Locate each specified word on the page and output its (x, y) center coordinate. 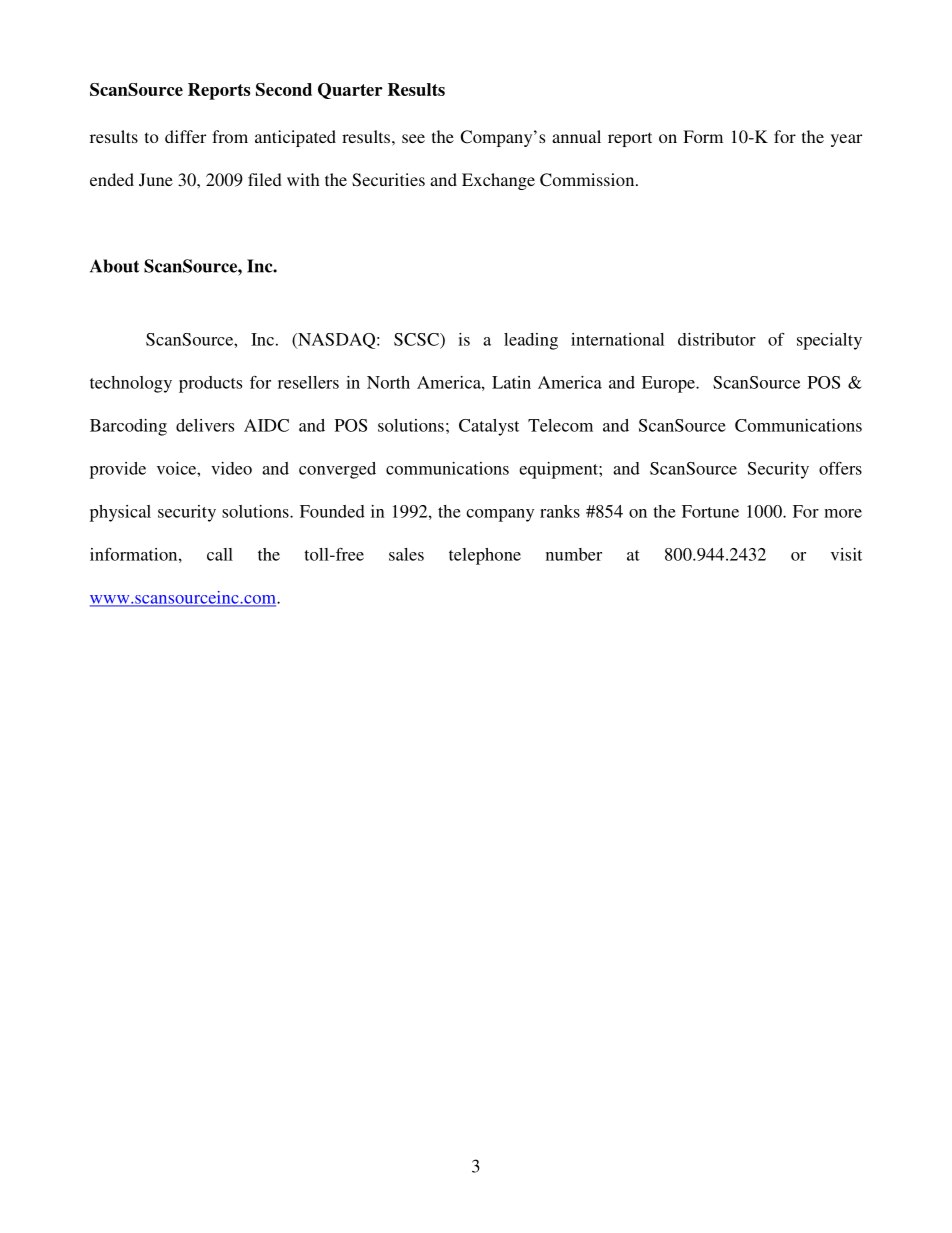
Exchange (498, 181)
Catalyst (489, 427)
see (413, 138)
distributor (717, 339)
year (846, 140)
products (210, 384)
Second (284, 89)
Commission (588, 180)
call (220, 554)
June (156, 179)
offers (840, 468)
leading (531, 341)
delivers (205, 425)
